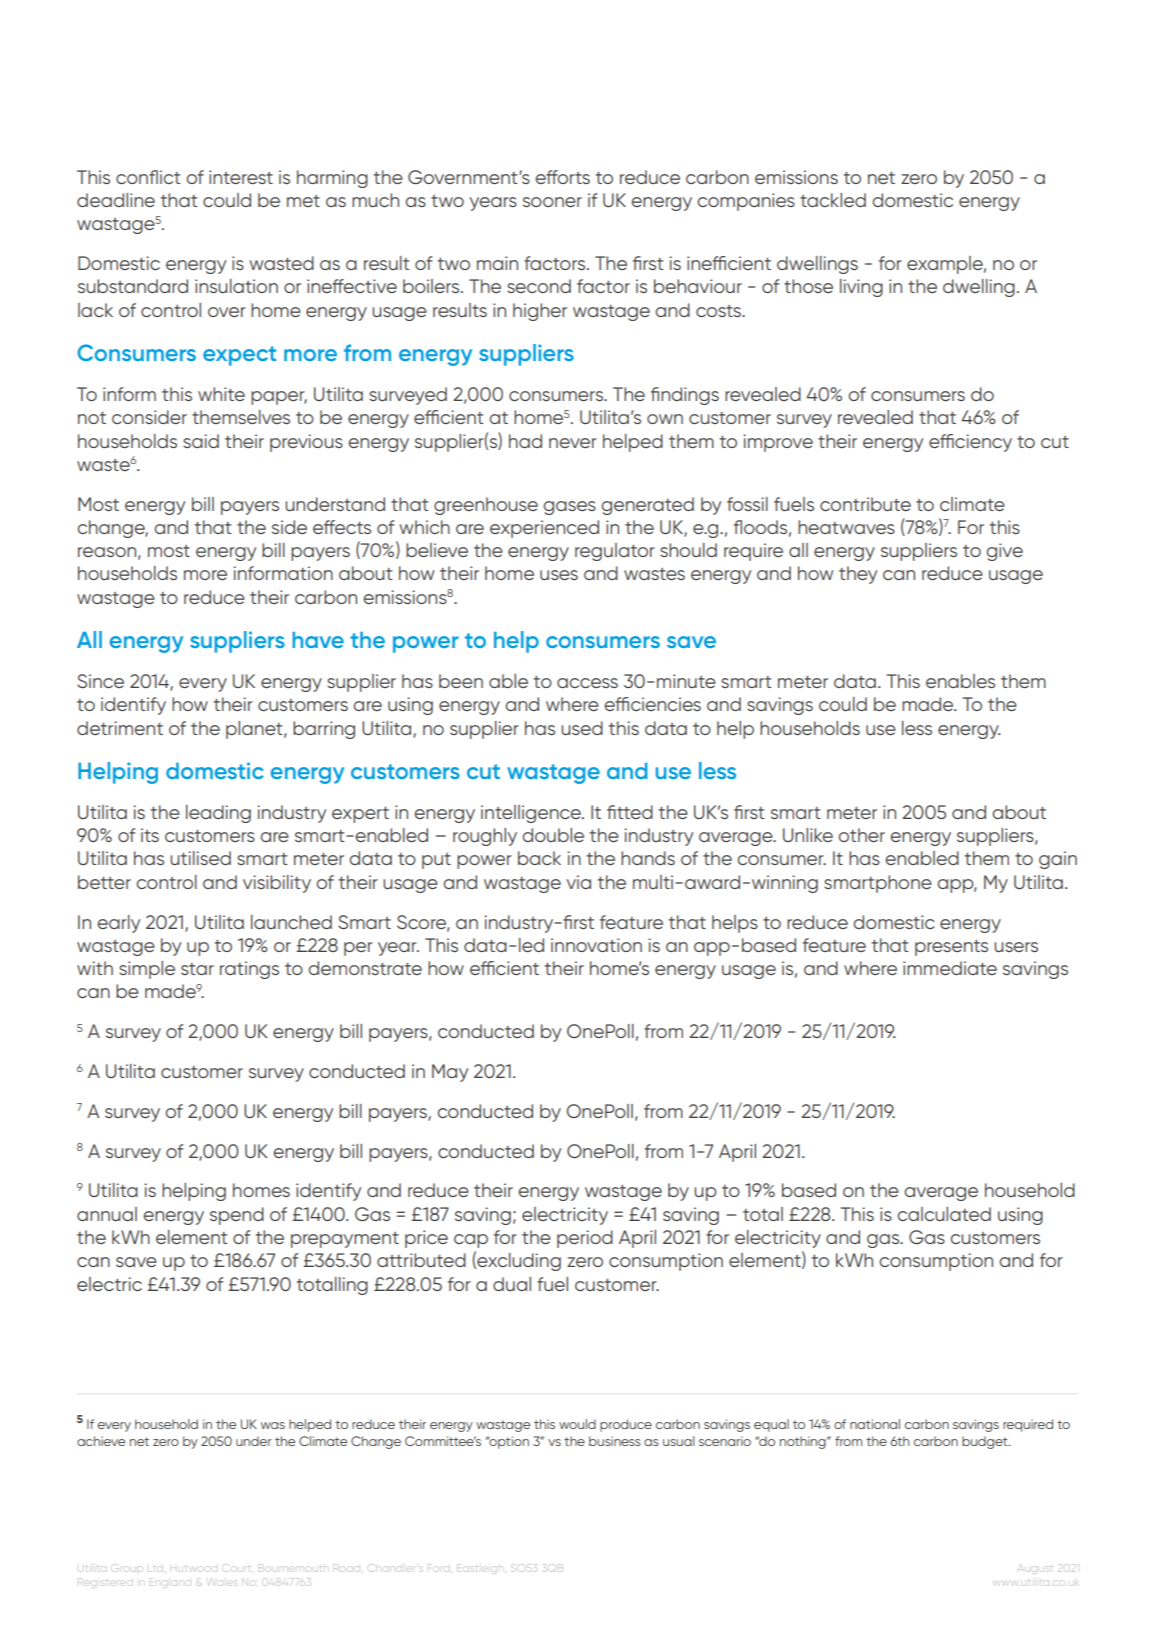  I want to click on May, so click(450, 1073).
